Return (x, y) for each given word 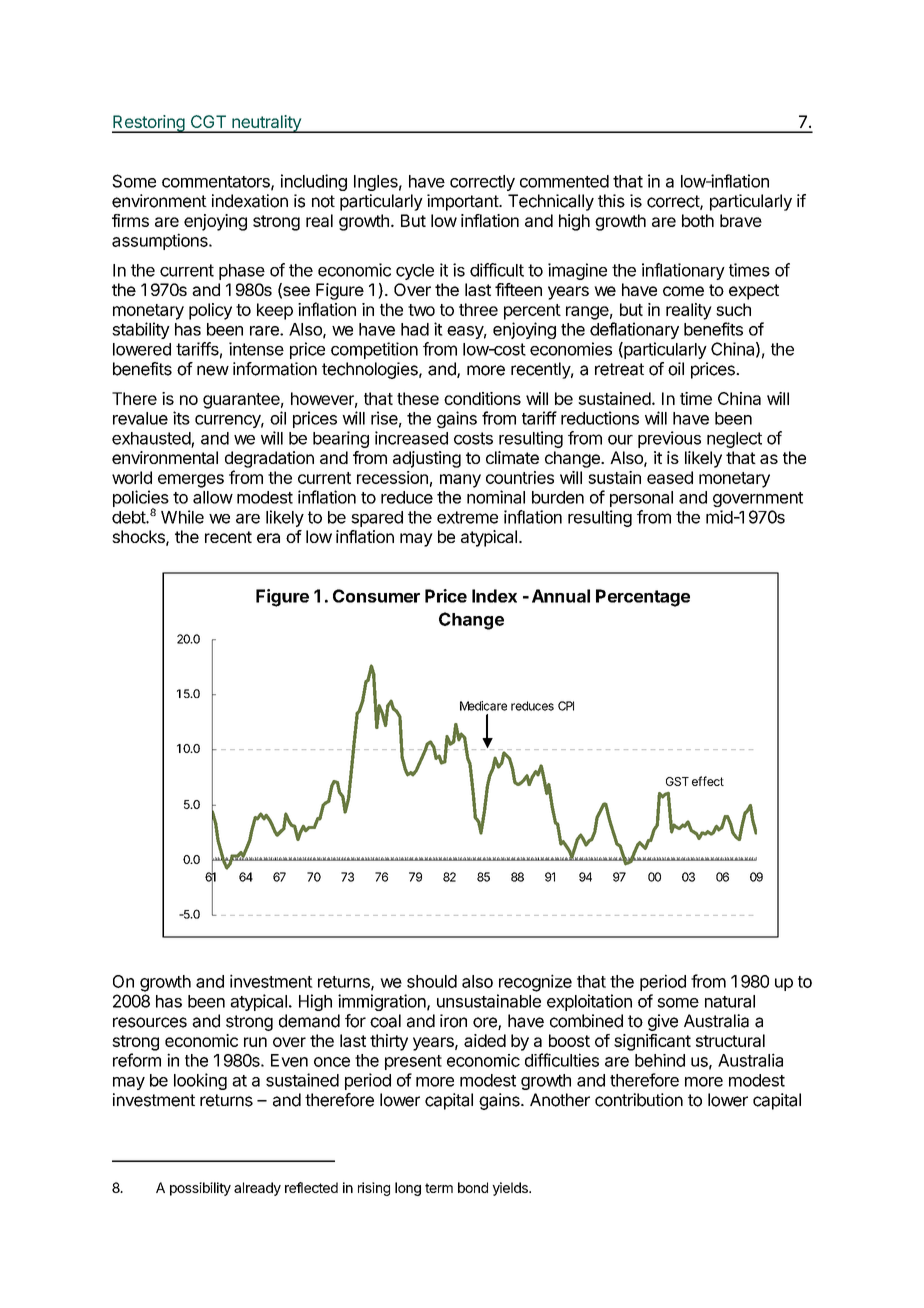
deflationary (634, 330)
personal (641, 499)
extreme (467, 517)
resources (150, 1022)
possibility (200, 1189)
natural (730, 1001)
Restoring (149, 124)
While (182, 517)
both (698, 220)
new (213, 370)
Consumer (376, 596)
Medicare (483, 706)
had (415, 329)
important (463, 202)
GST (677, 781)
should (432, 981)
